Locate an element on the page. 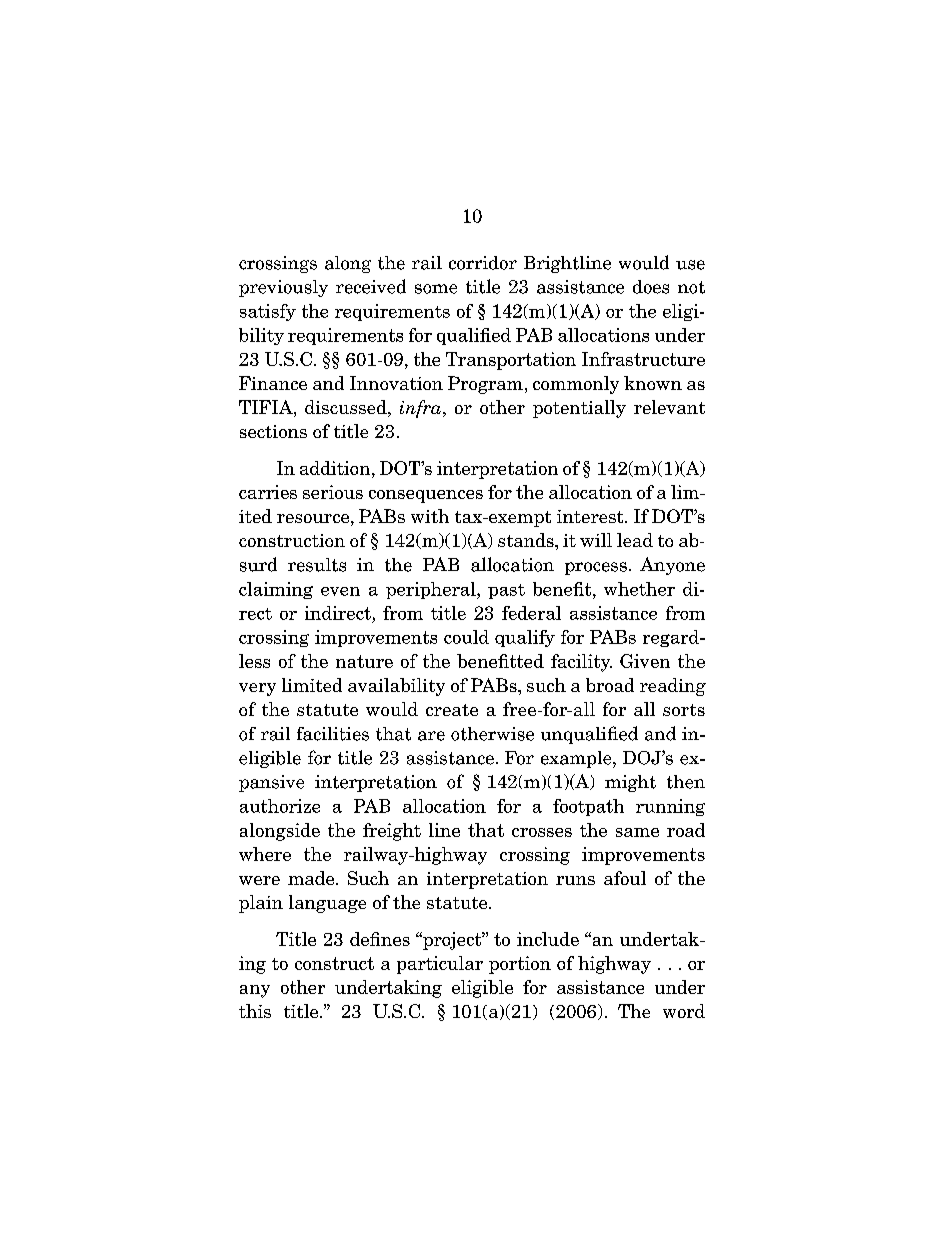 This page has width=952, height=1233. addition is located at coordinates (336, 468).
